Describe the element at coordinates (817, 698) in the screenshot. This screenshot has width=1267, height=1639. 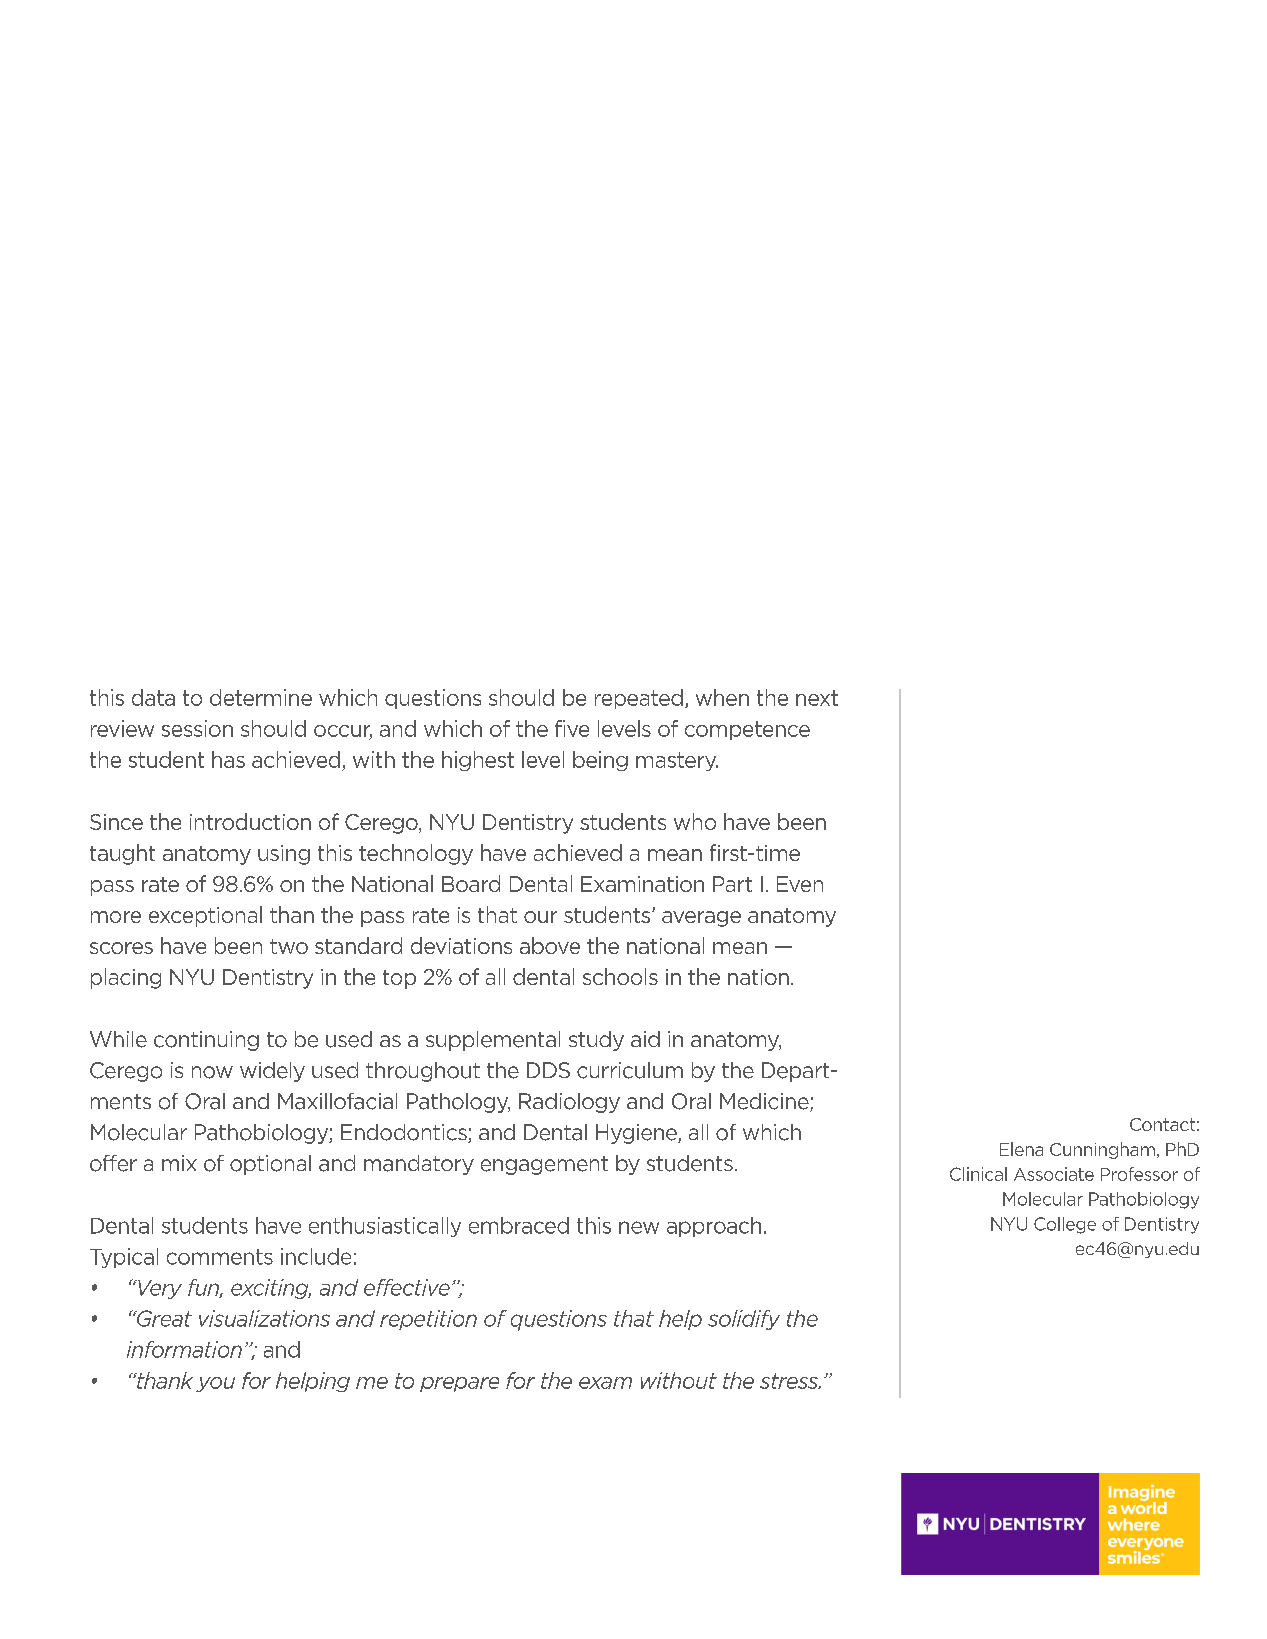
I see `next` at that location.
